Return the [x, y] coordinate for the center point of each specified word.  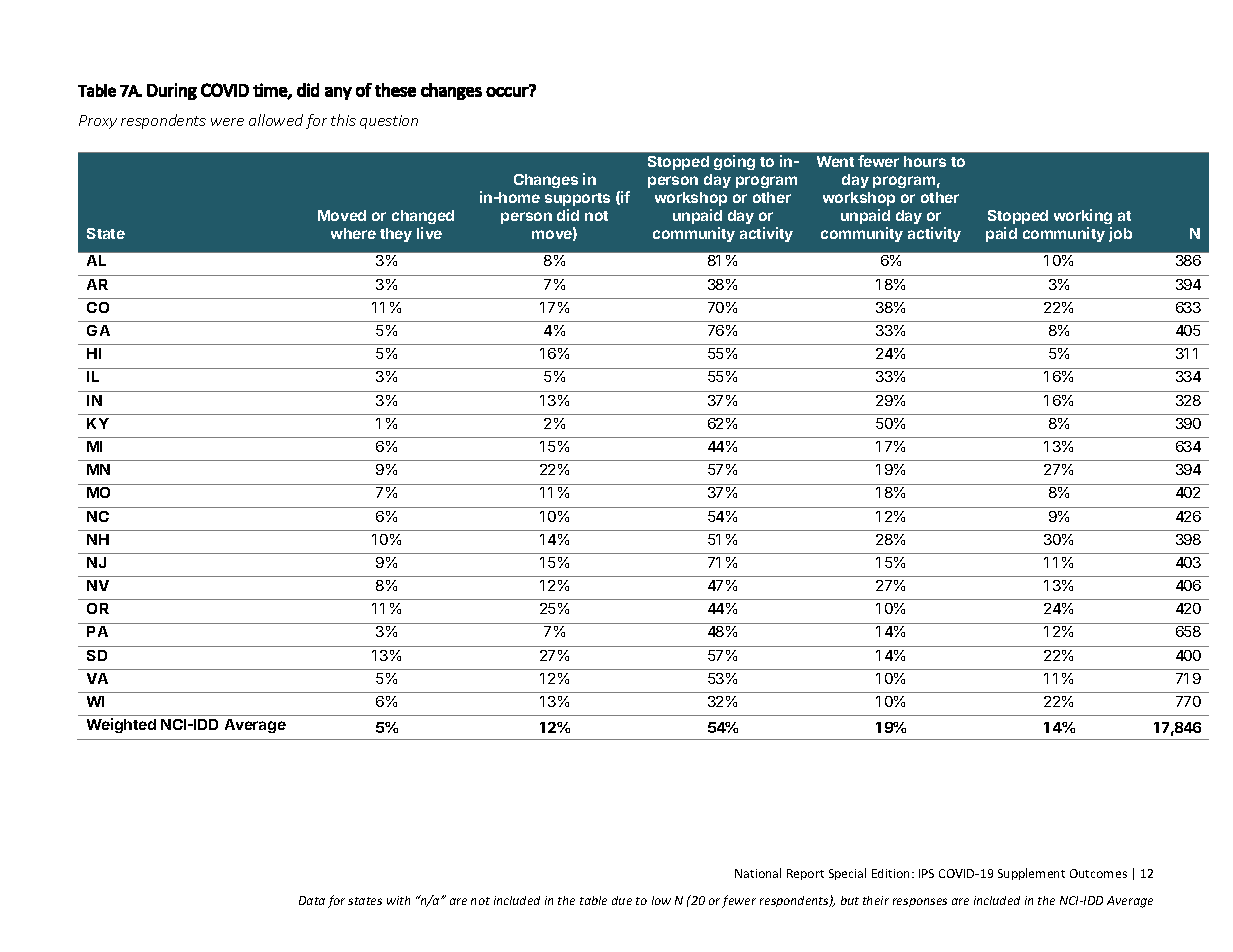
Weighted [121, 725]
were [227, 122]
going [734, 162]
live [429, 233]
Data [312, 900]
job [1120, 234]
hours [925, 161]
